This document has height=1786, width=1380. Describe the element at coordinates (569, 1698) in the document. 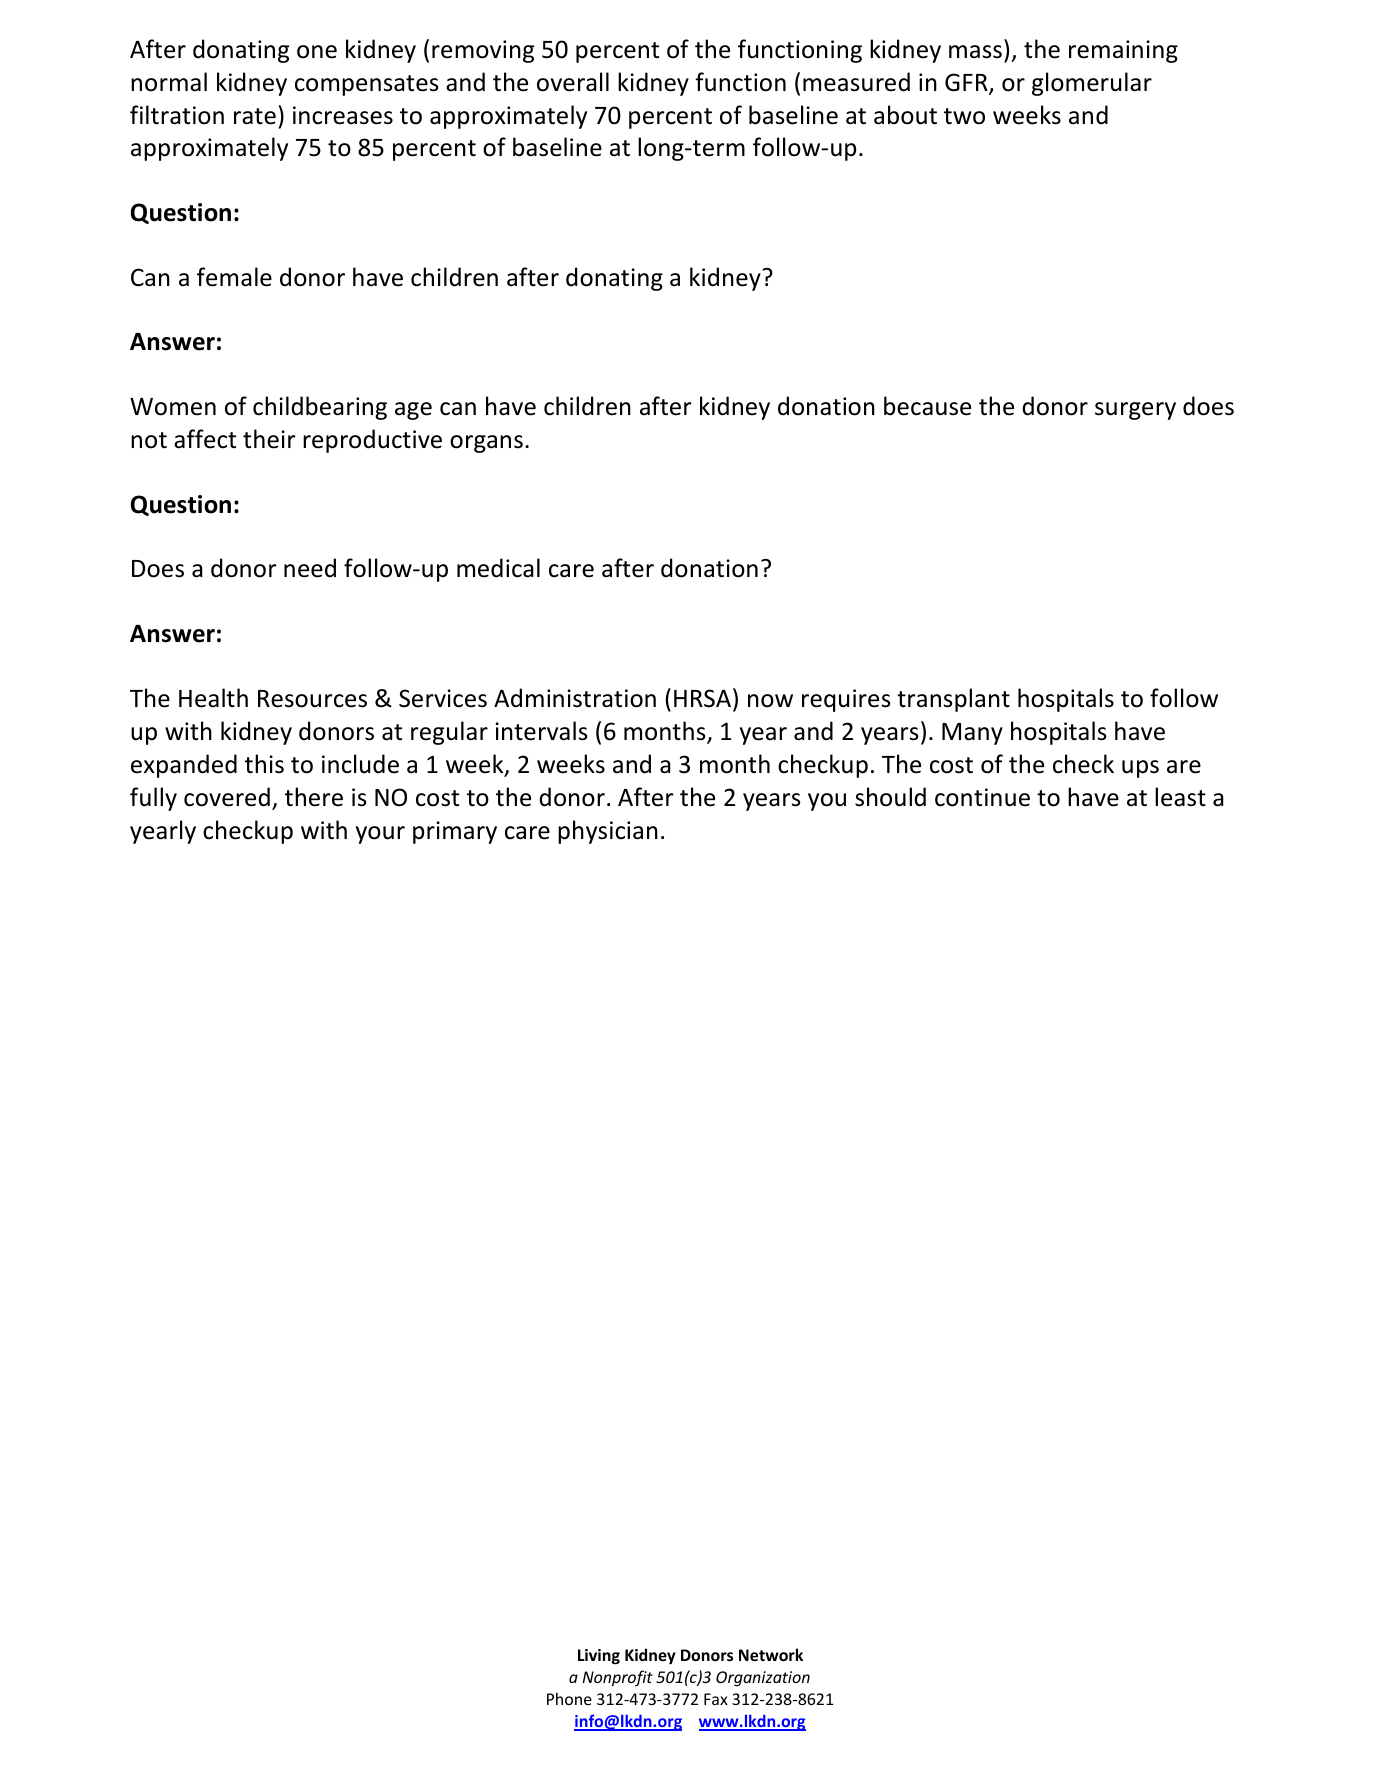

I see `Phone` at that location.
